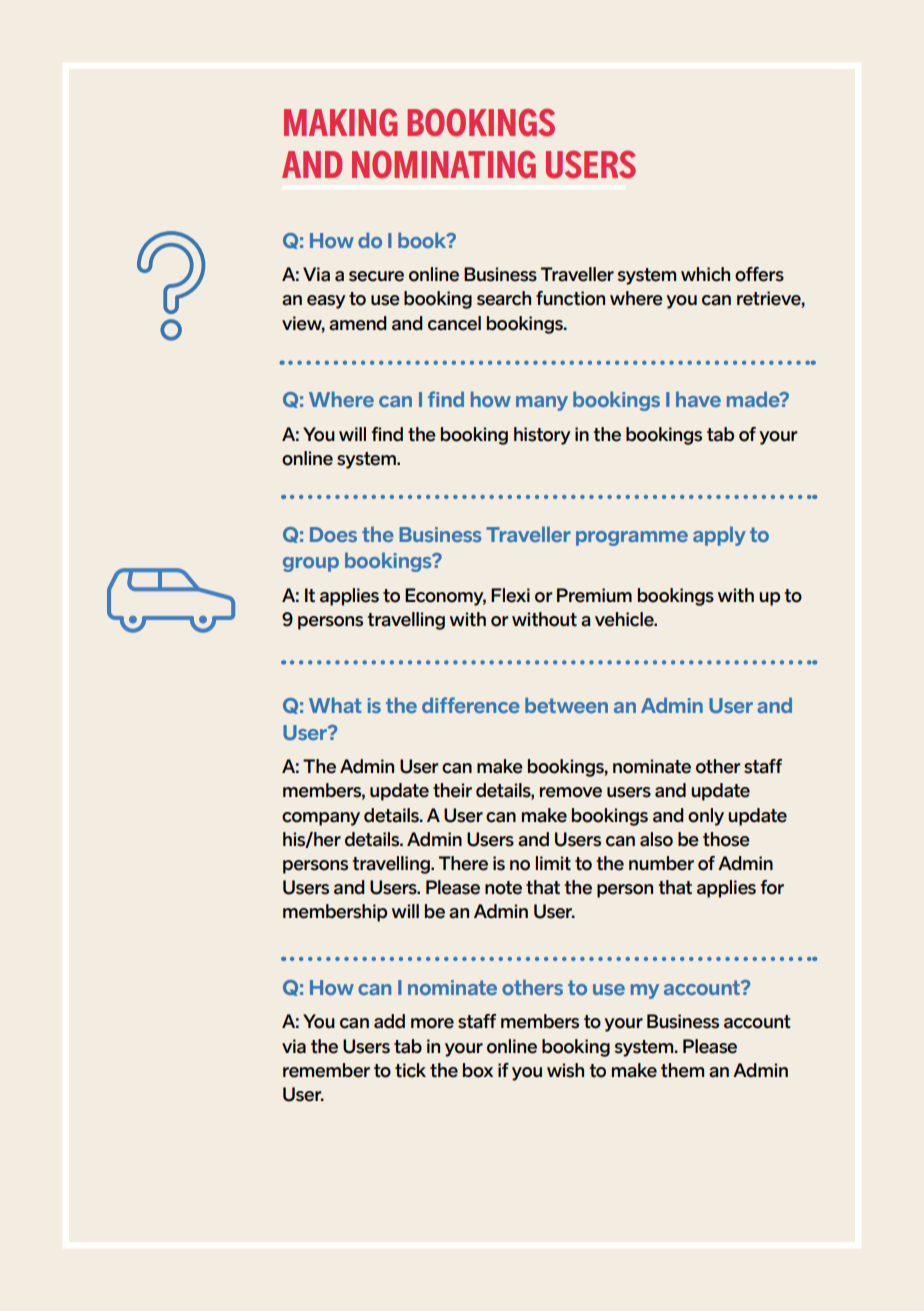 This screenshot has width=924, height=1311. Describe the element at coordinates (719, 536) in the screenshot. I see `apply` at that location.
